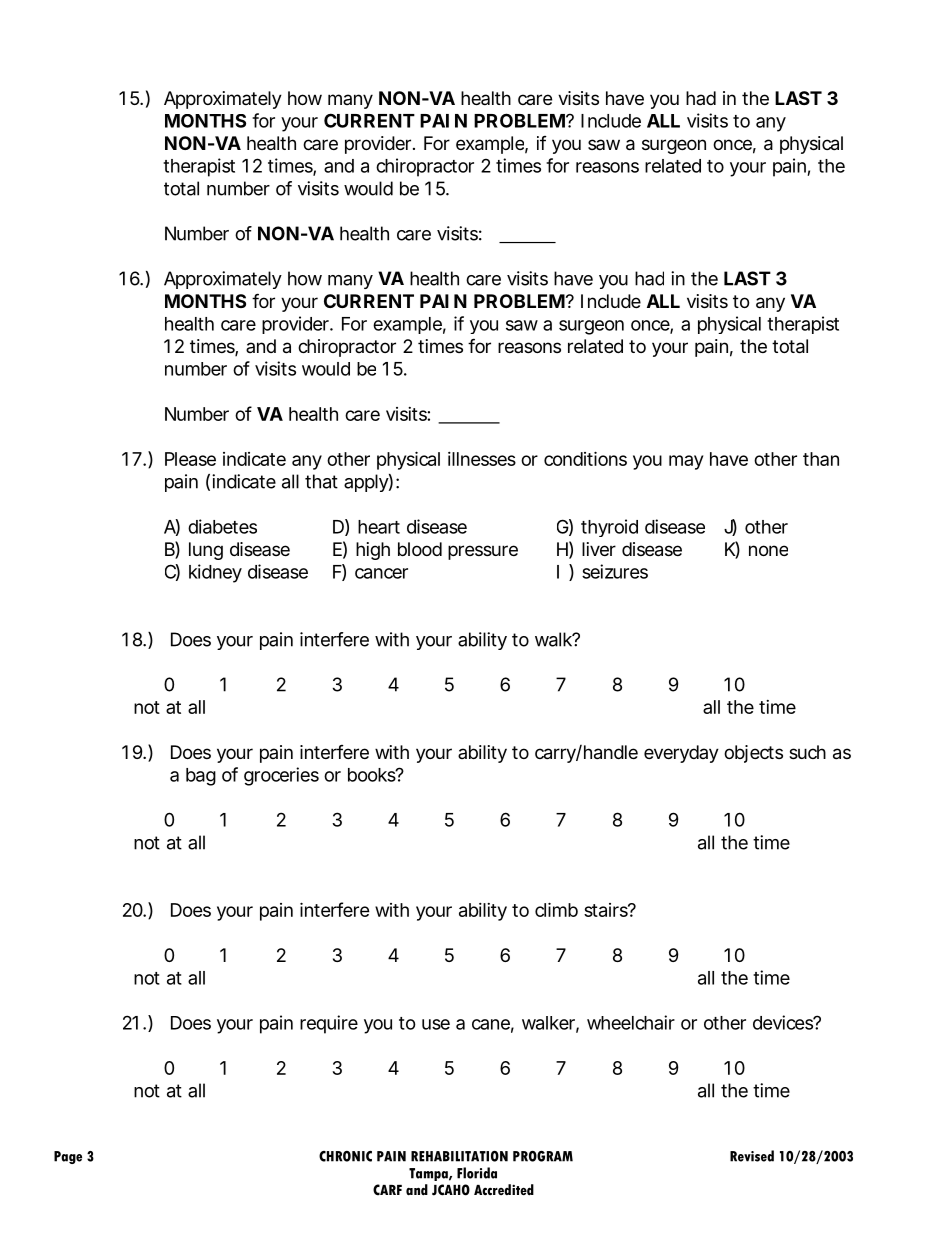 The image size is (952, 1233). What do you see at coordinates (752, 1156) in the screenshot?
I see `Revised` at bounding box center [752, 1156].
